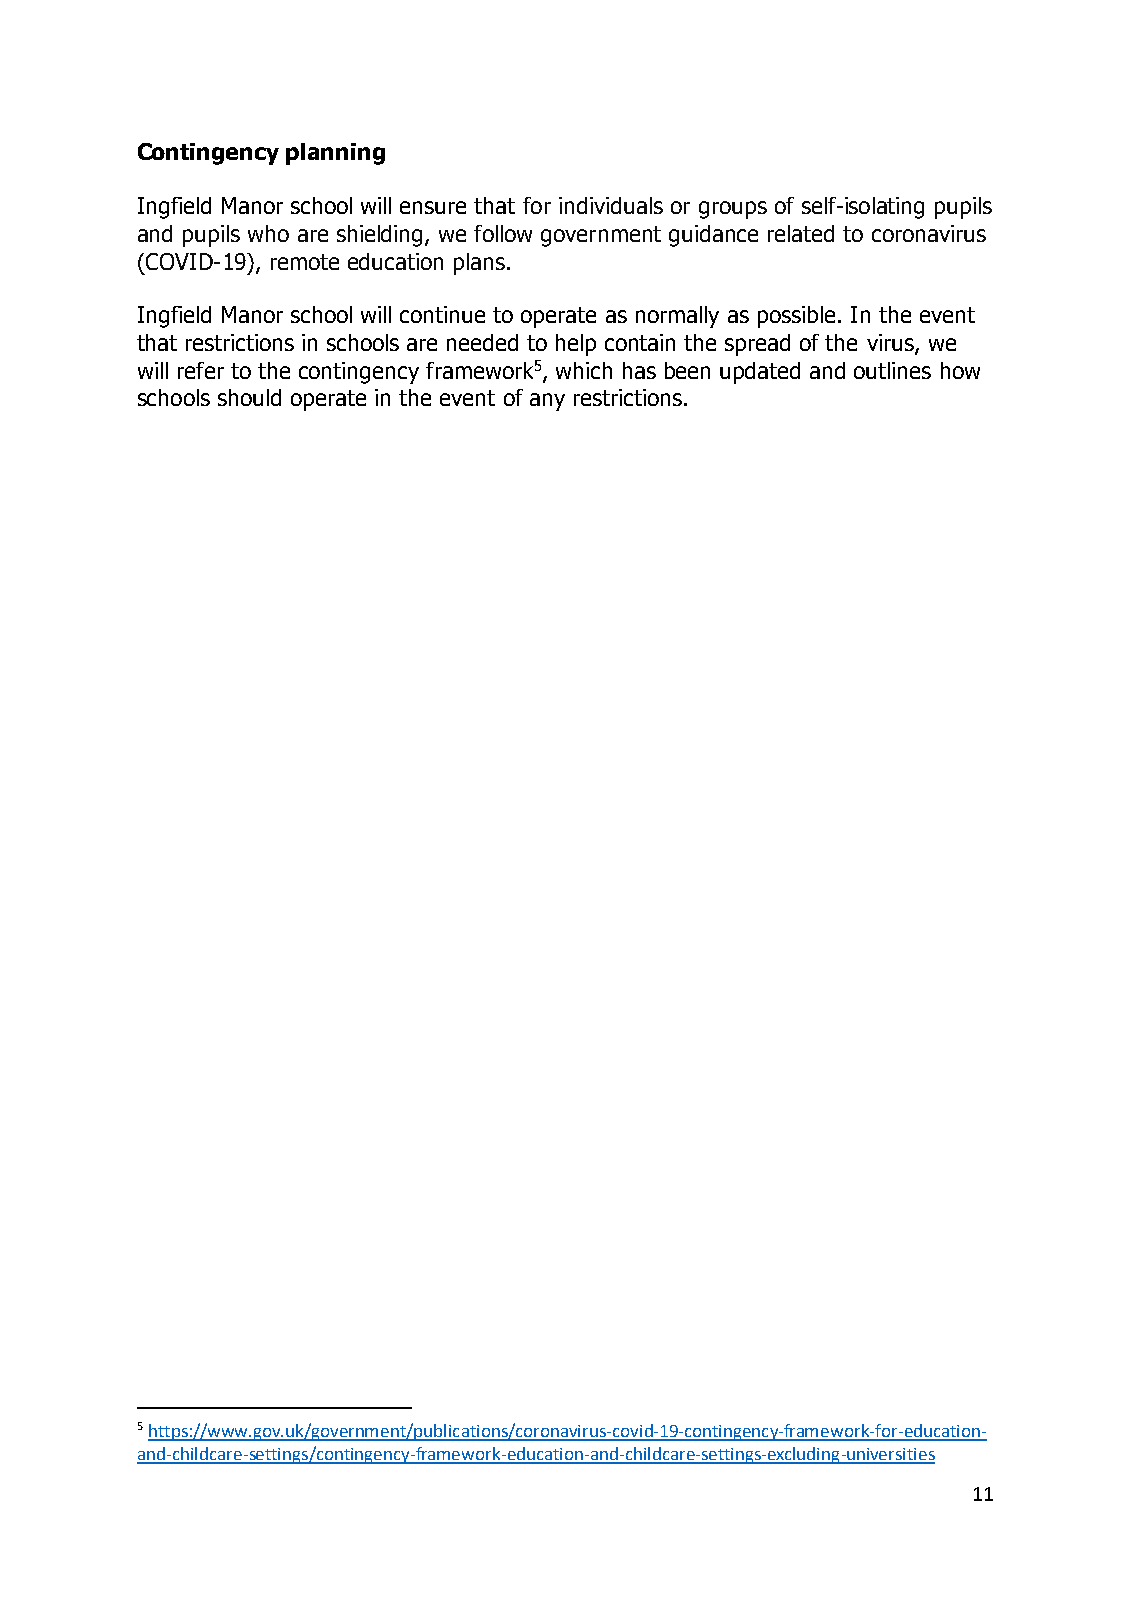 Image resolution: width=1132 pixels, height=1602 pixels. Describe the element at coordinates (801, 233) in the screenshot. I see `related` at that location.
